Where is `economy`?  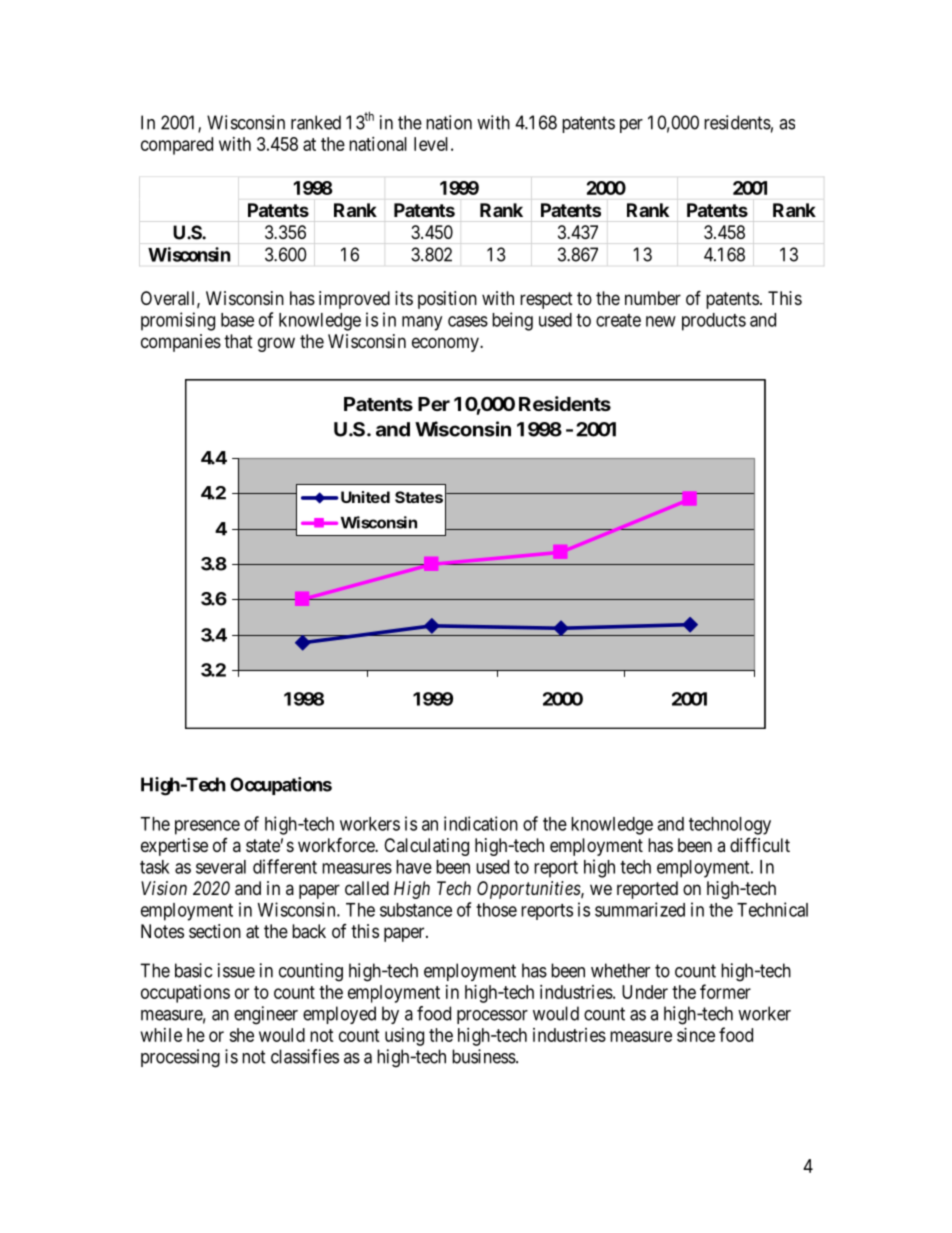
economy is located at coordinates (446, 344).
